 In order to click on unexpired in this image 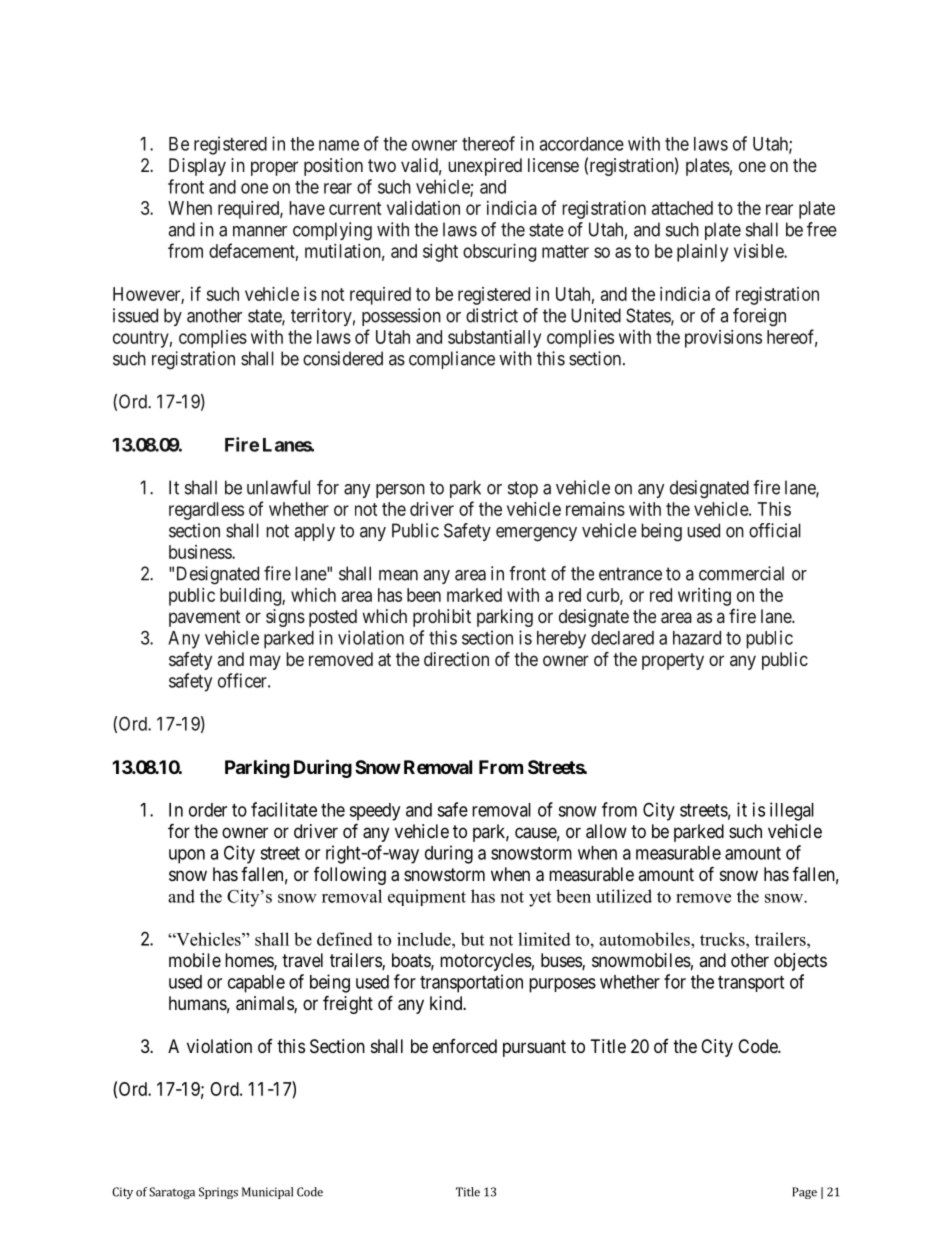, I will do `click(485, 167)`.
